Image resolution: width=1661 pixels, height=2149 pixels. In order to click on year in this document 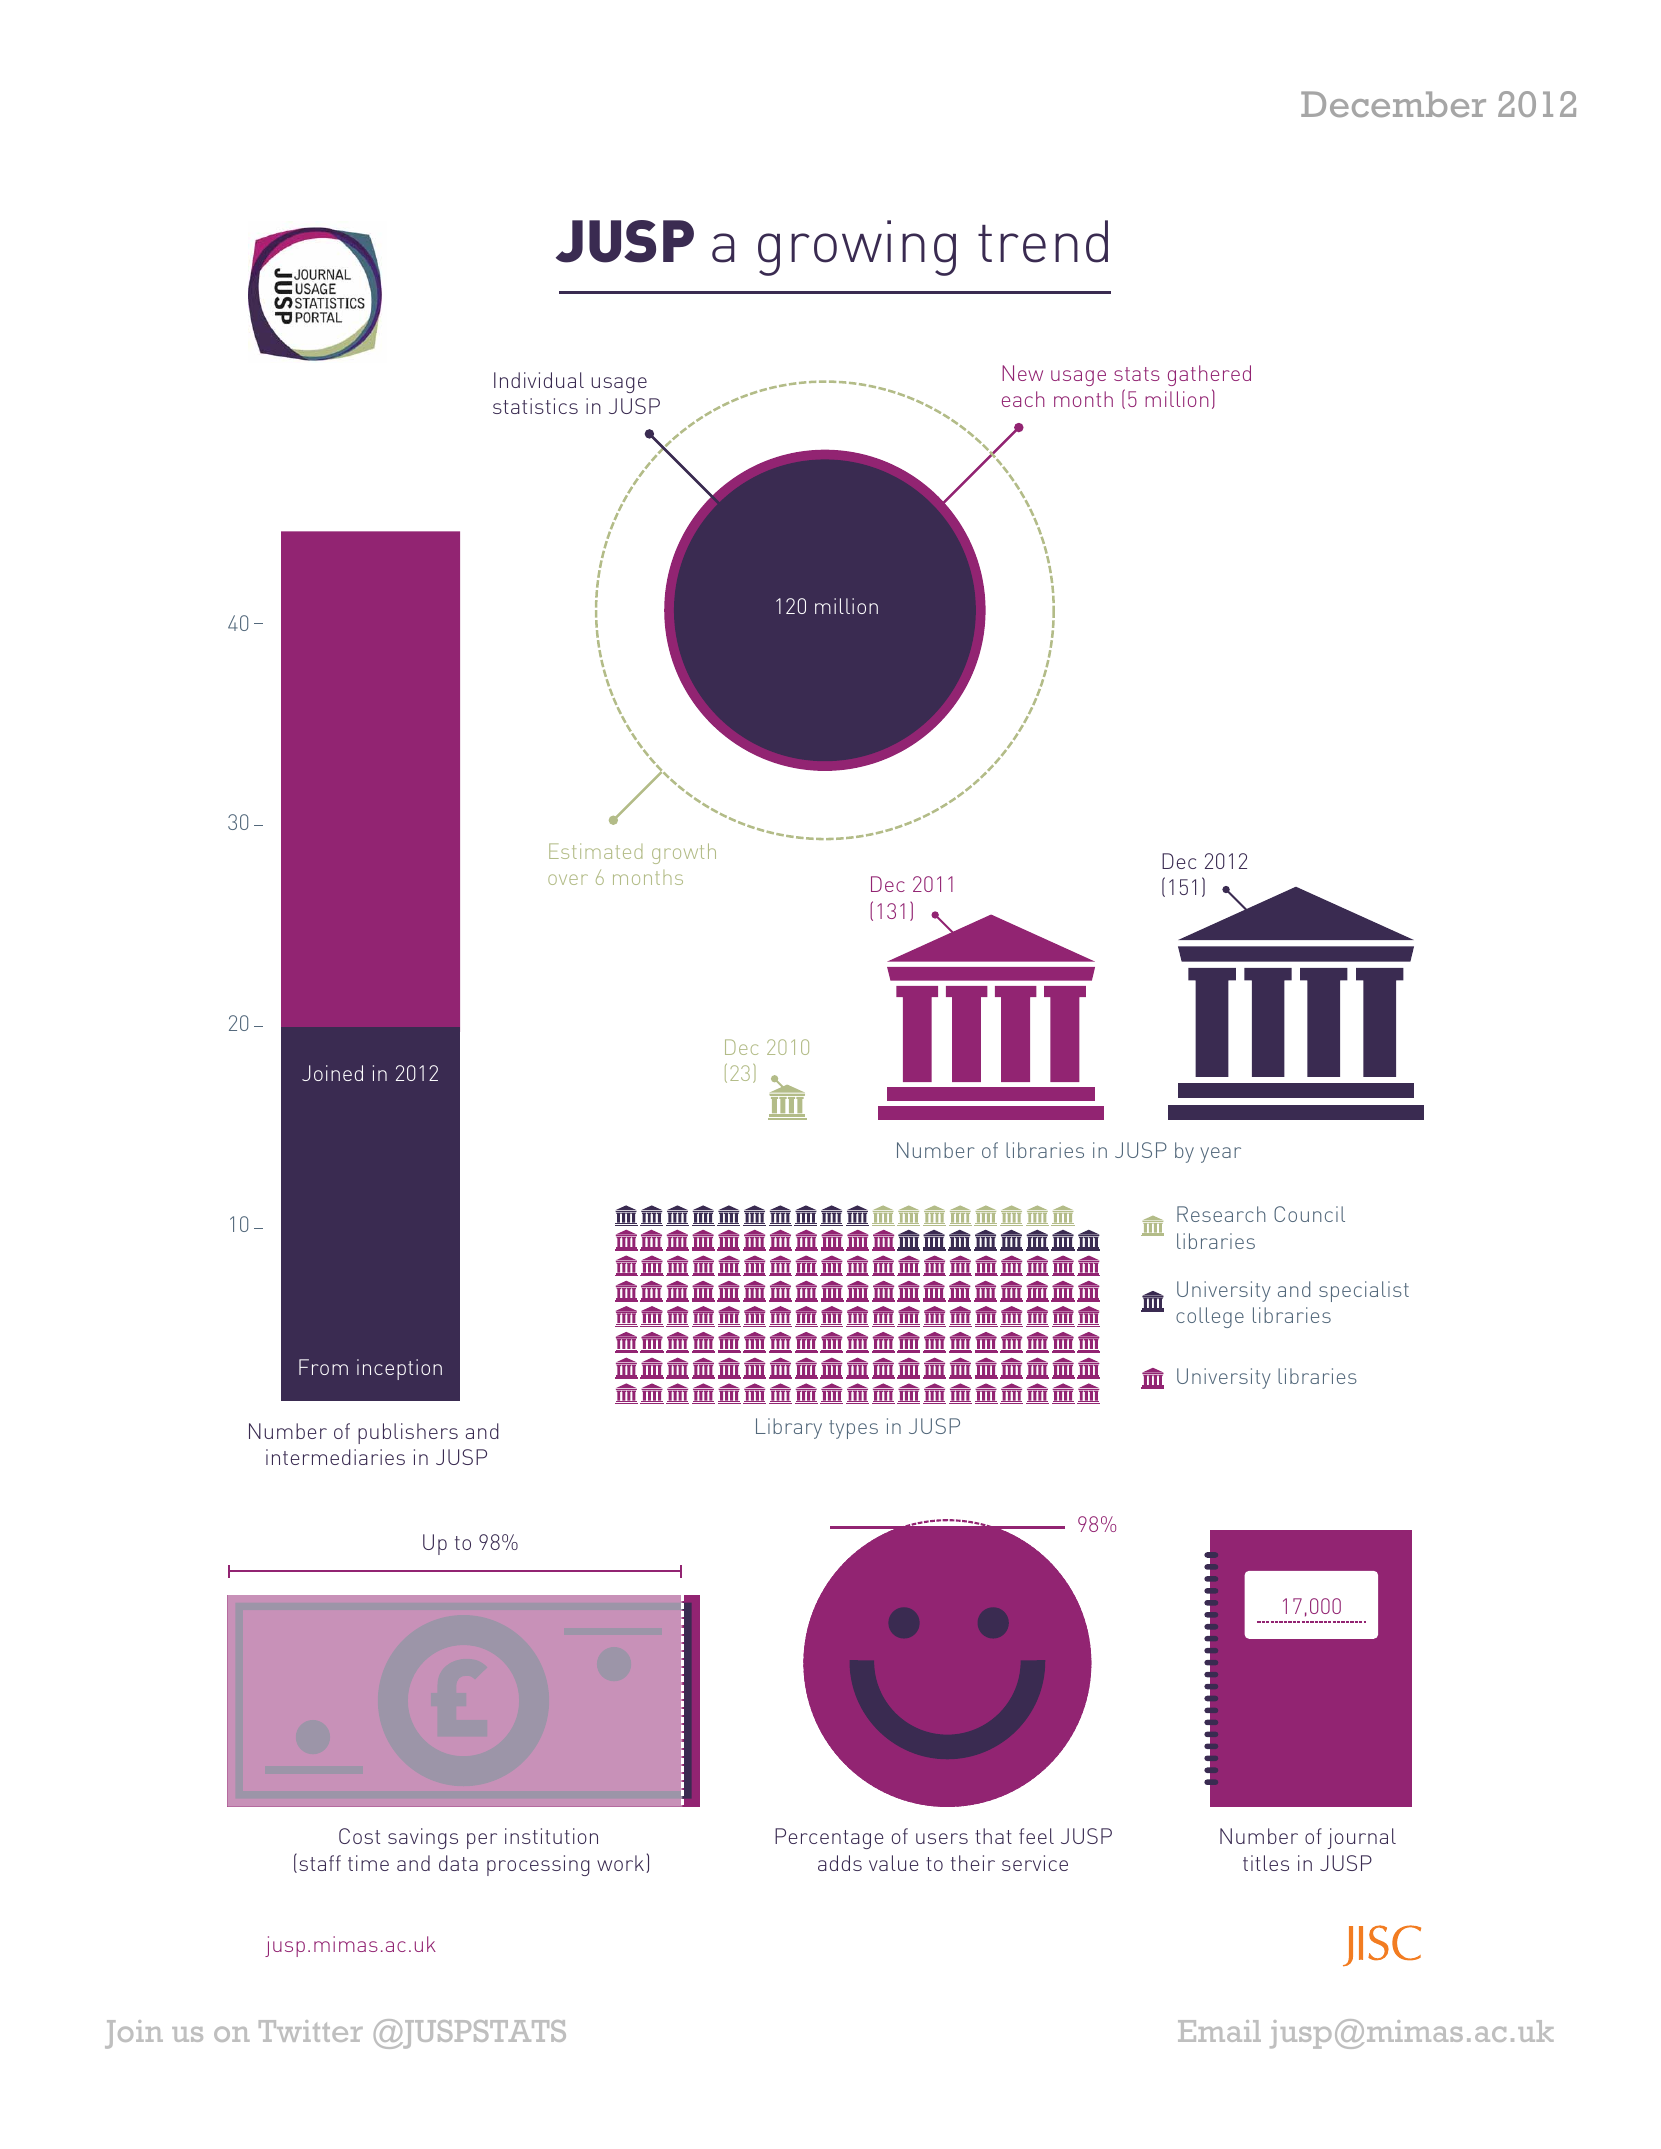, I will do `click(1220, 1155)`.
